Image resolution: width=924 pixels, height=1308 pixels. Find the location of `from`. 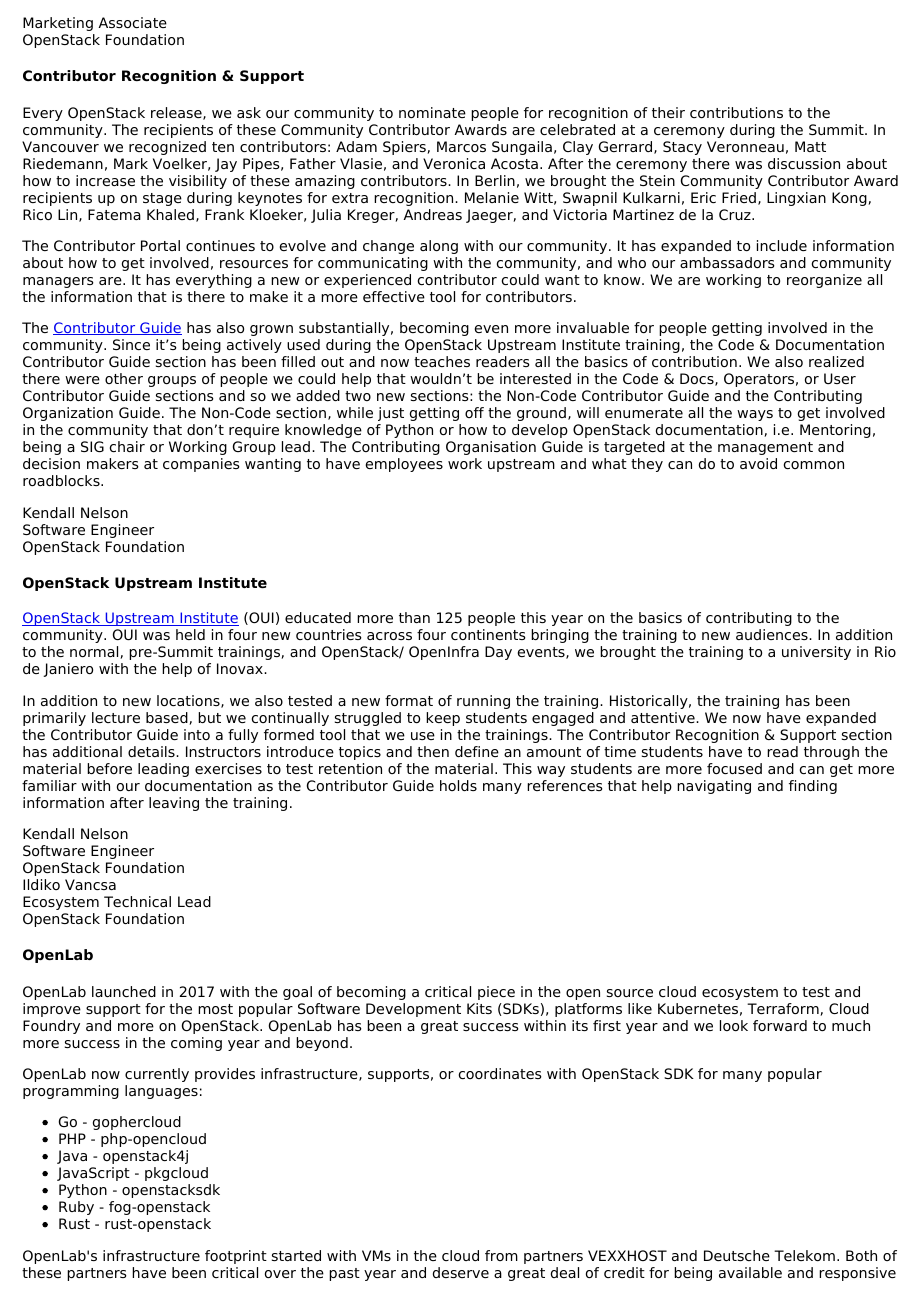

from is located at coordinates (501, 1255).
